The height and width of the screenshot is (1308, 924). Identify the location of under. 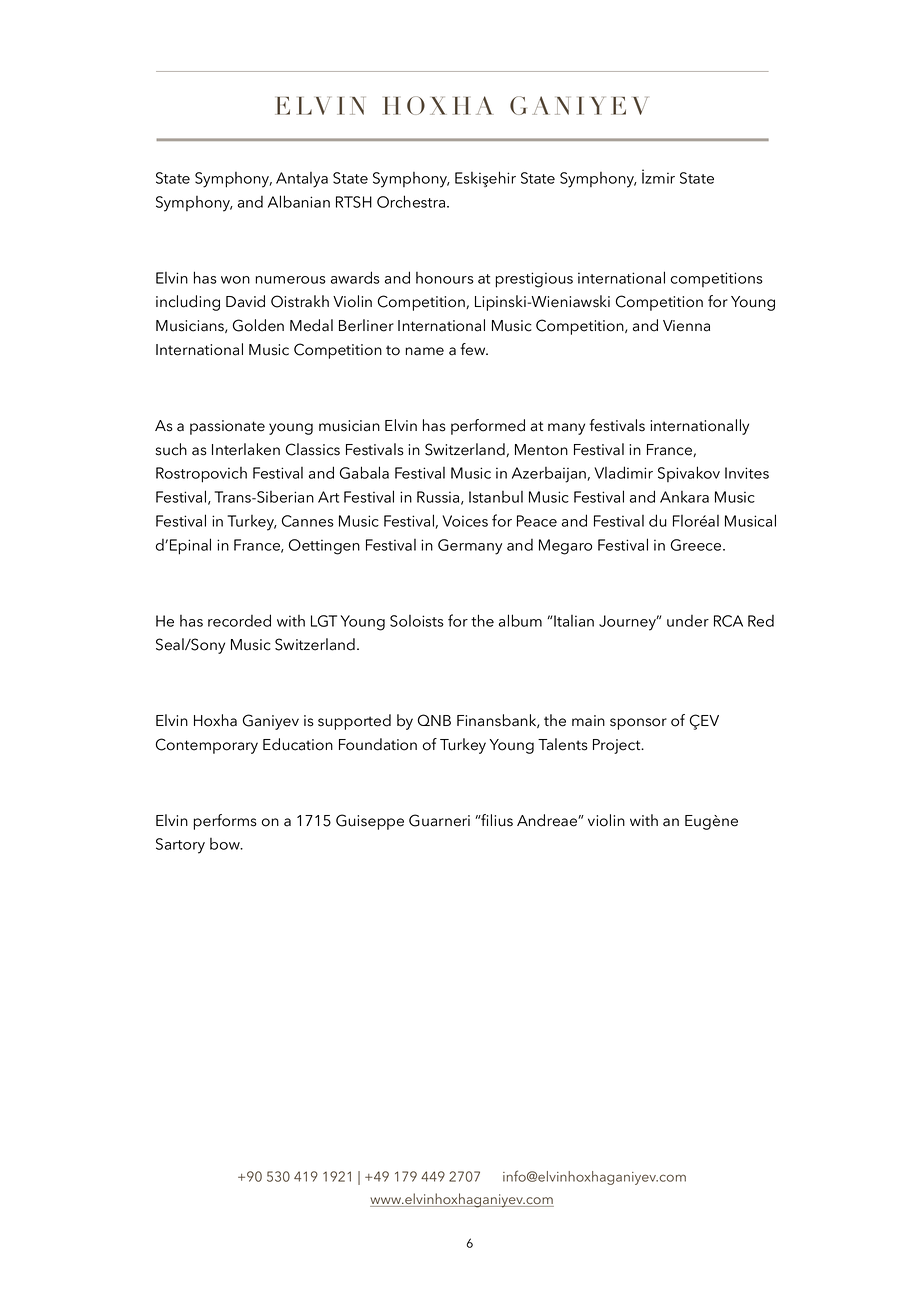
(688, 621).
